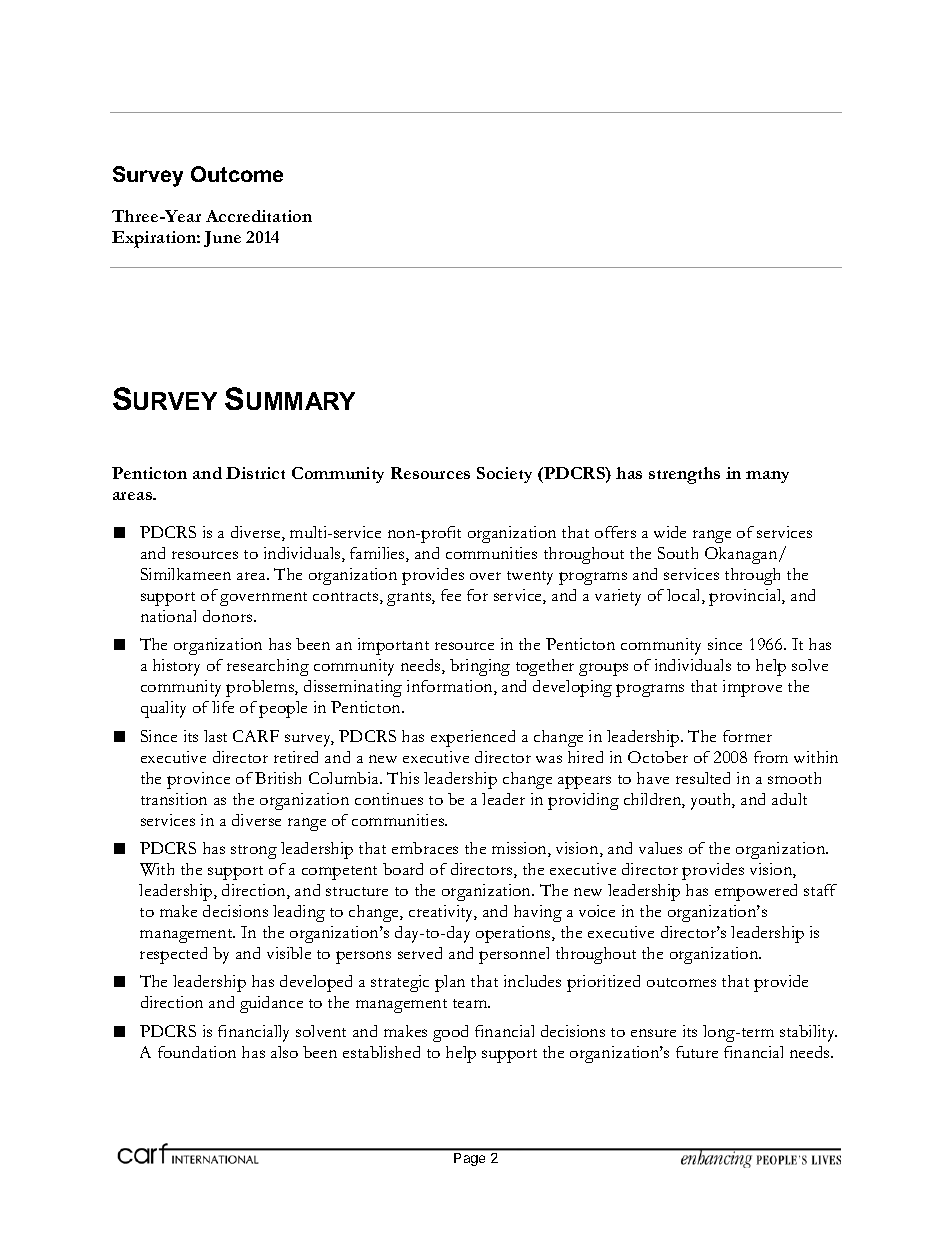  What do you see at coordinates (767, 477) in the image?
I see `many` at bounding box center [767, 477].
